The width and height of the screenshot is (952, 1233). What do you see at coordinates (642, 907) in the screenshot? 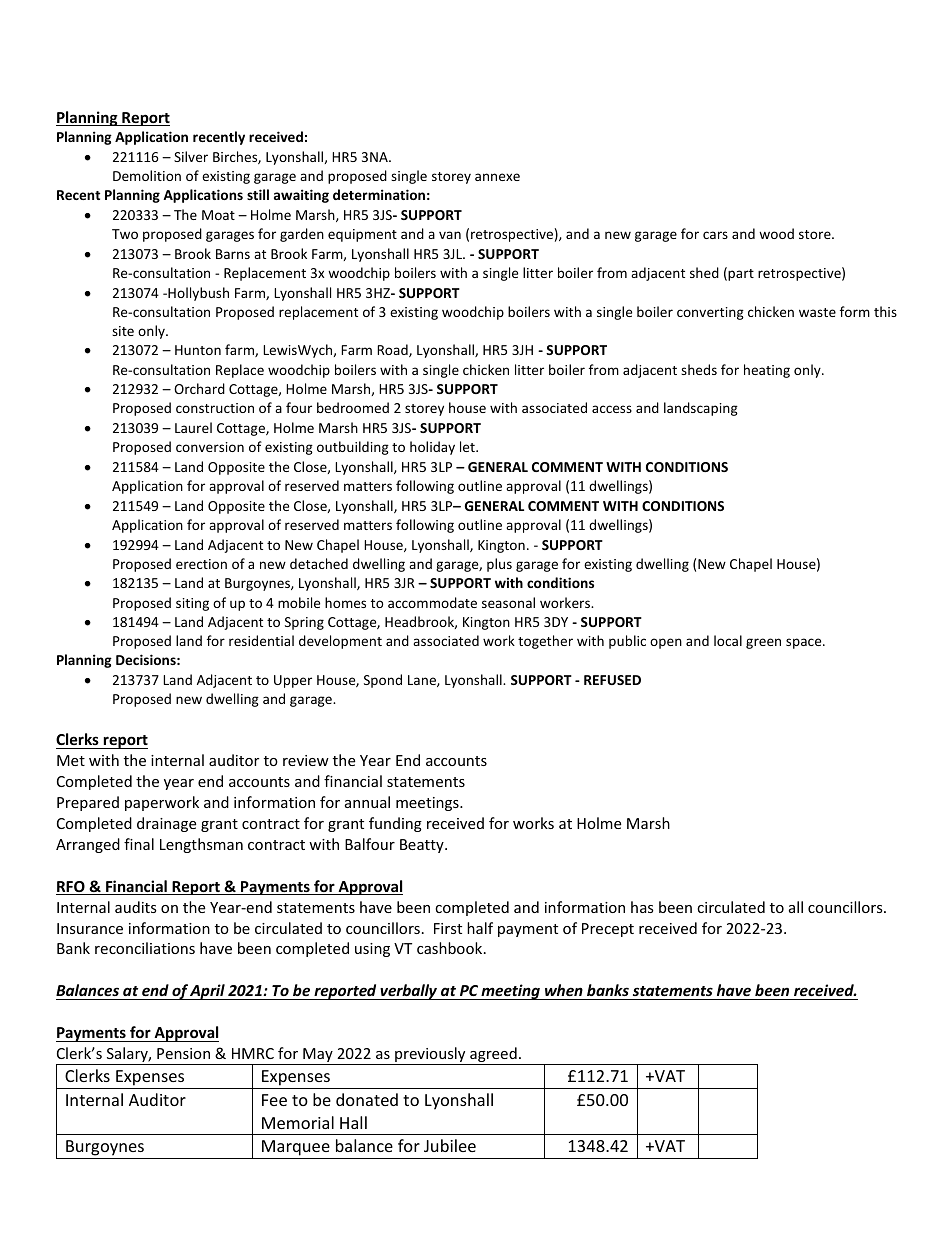
I see `has` at bounding box center [642, 907].
